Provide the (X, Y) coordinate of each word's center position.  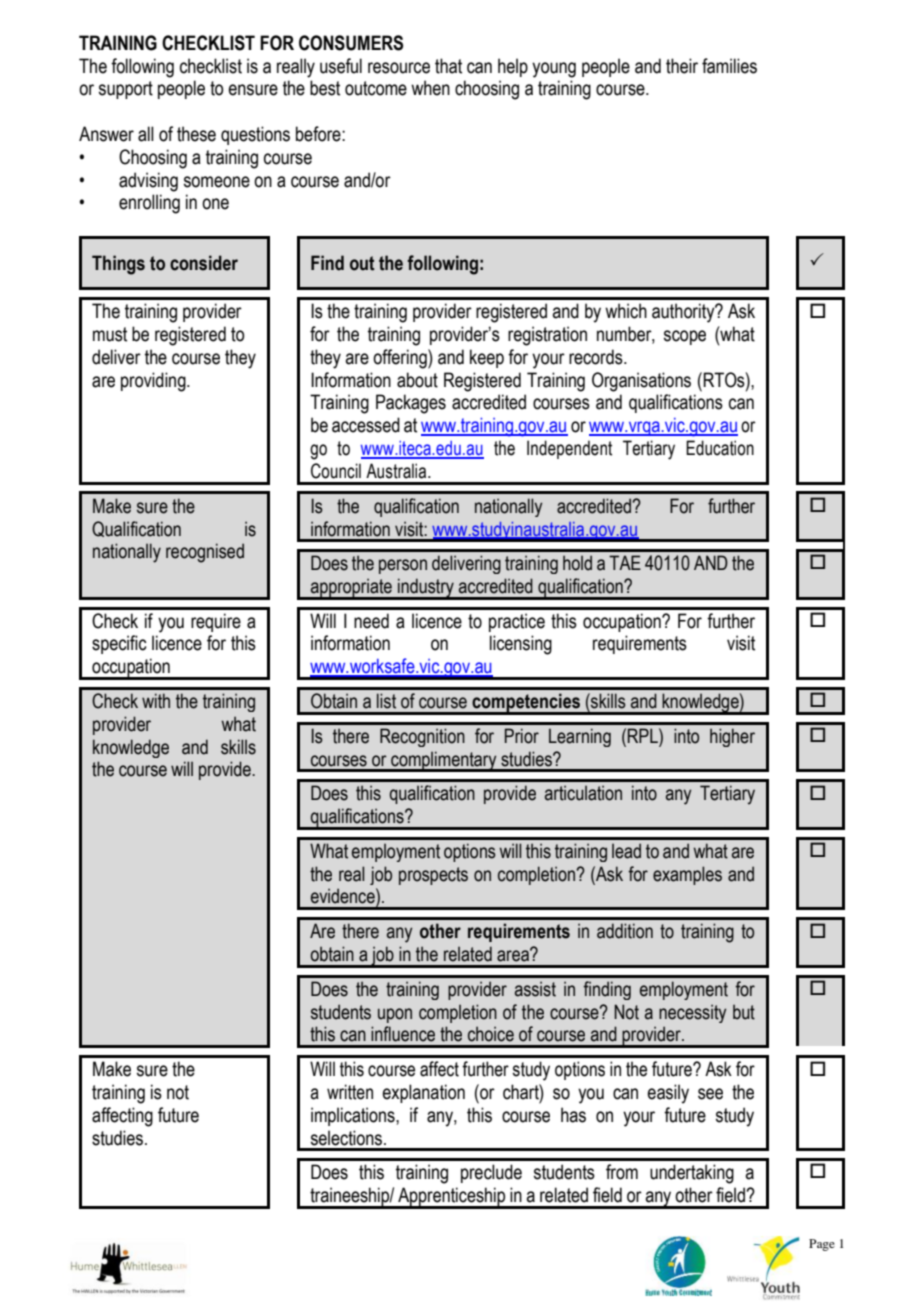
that (448, 66)
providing (154, 382)
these (196, 134)
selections (348, 1138)
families (729, 66)
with (156, 701)
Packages (411, 404)
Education (720, 448)
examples (687, 875)
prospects (433, 876)
